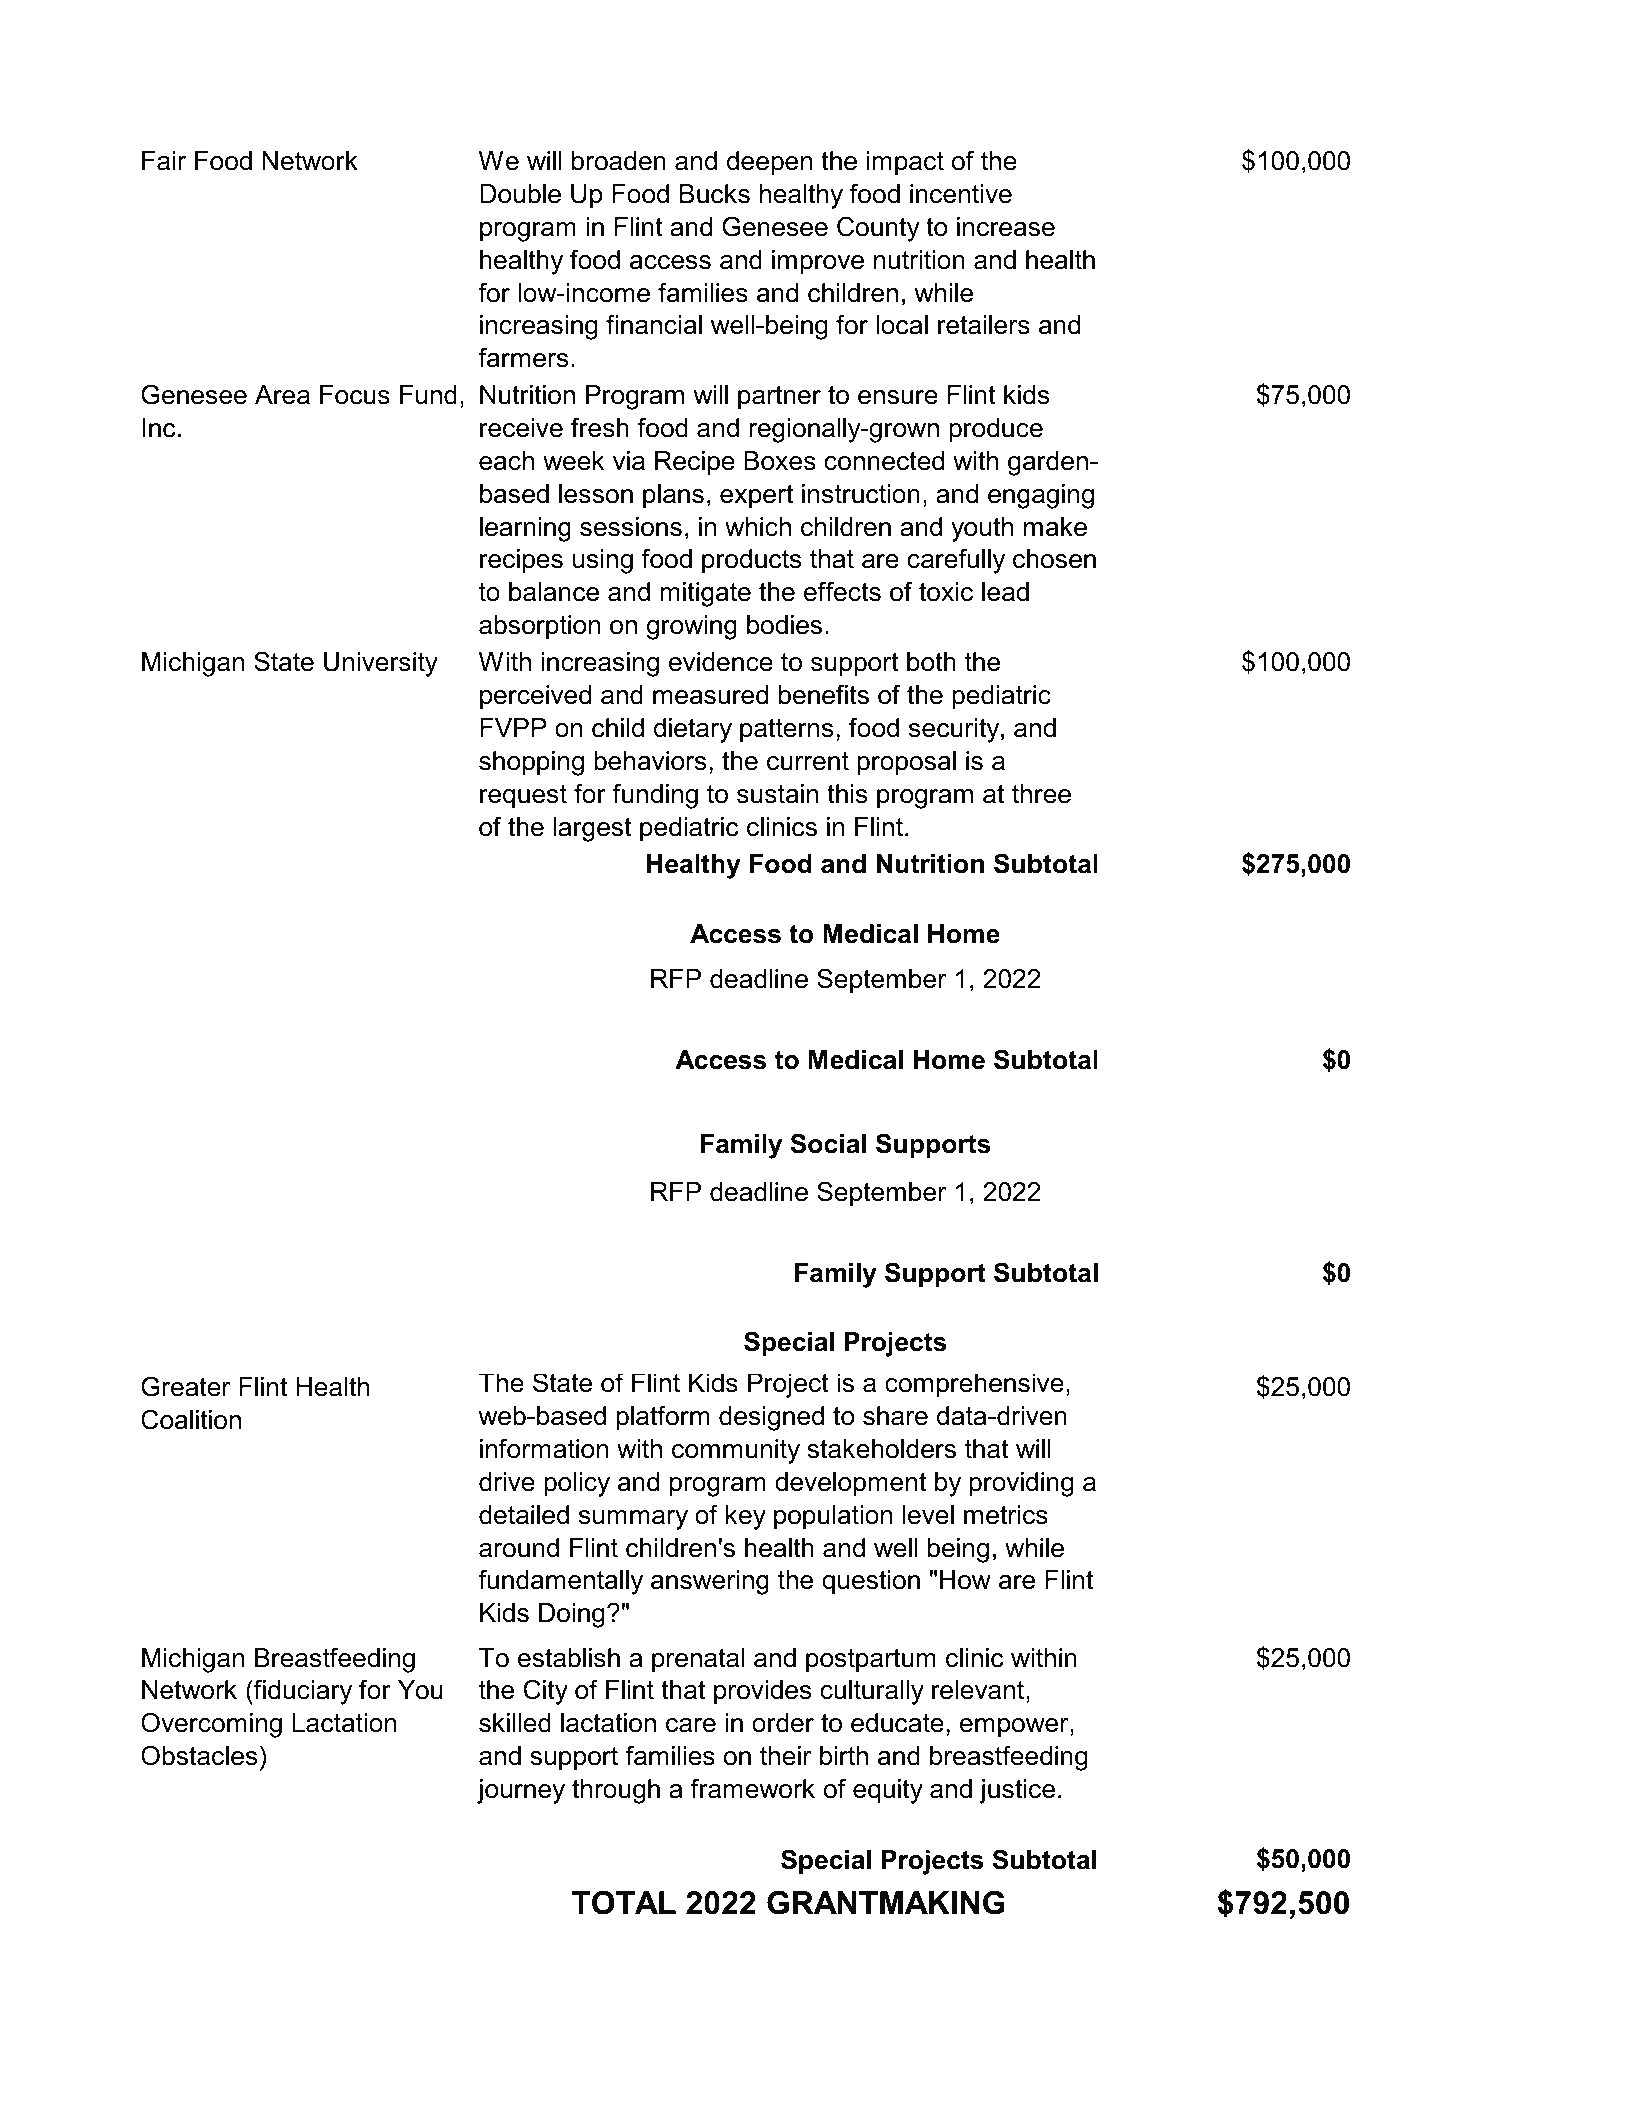  I want to click on broaden, so click(619, 161).
